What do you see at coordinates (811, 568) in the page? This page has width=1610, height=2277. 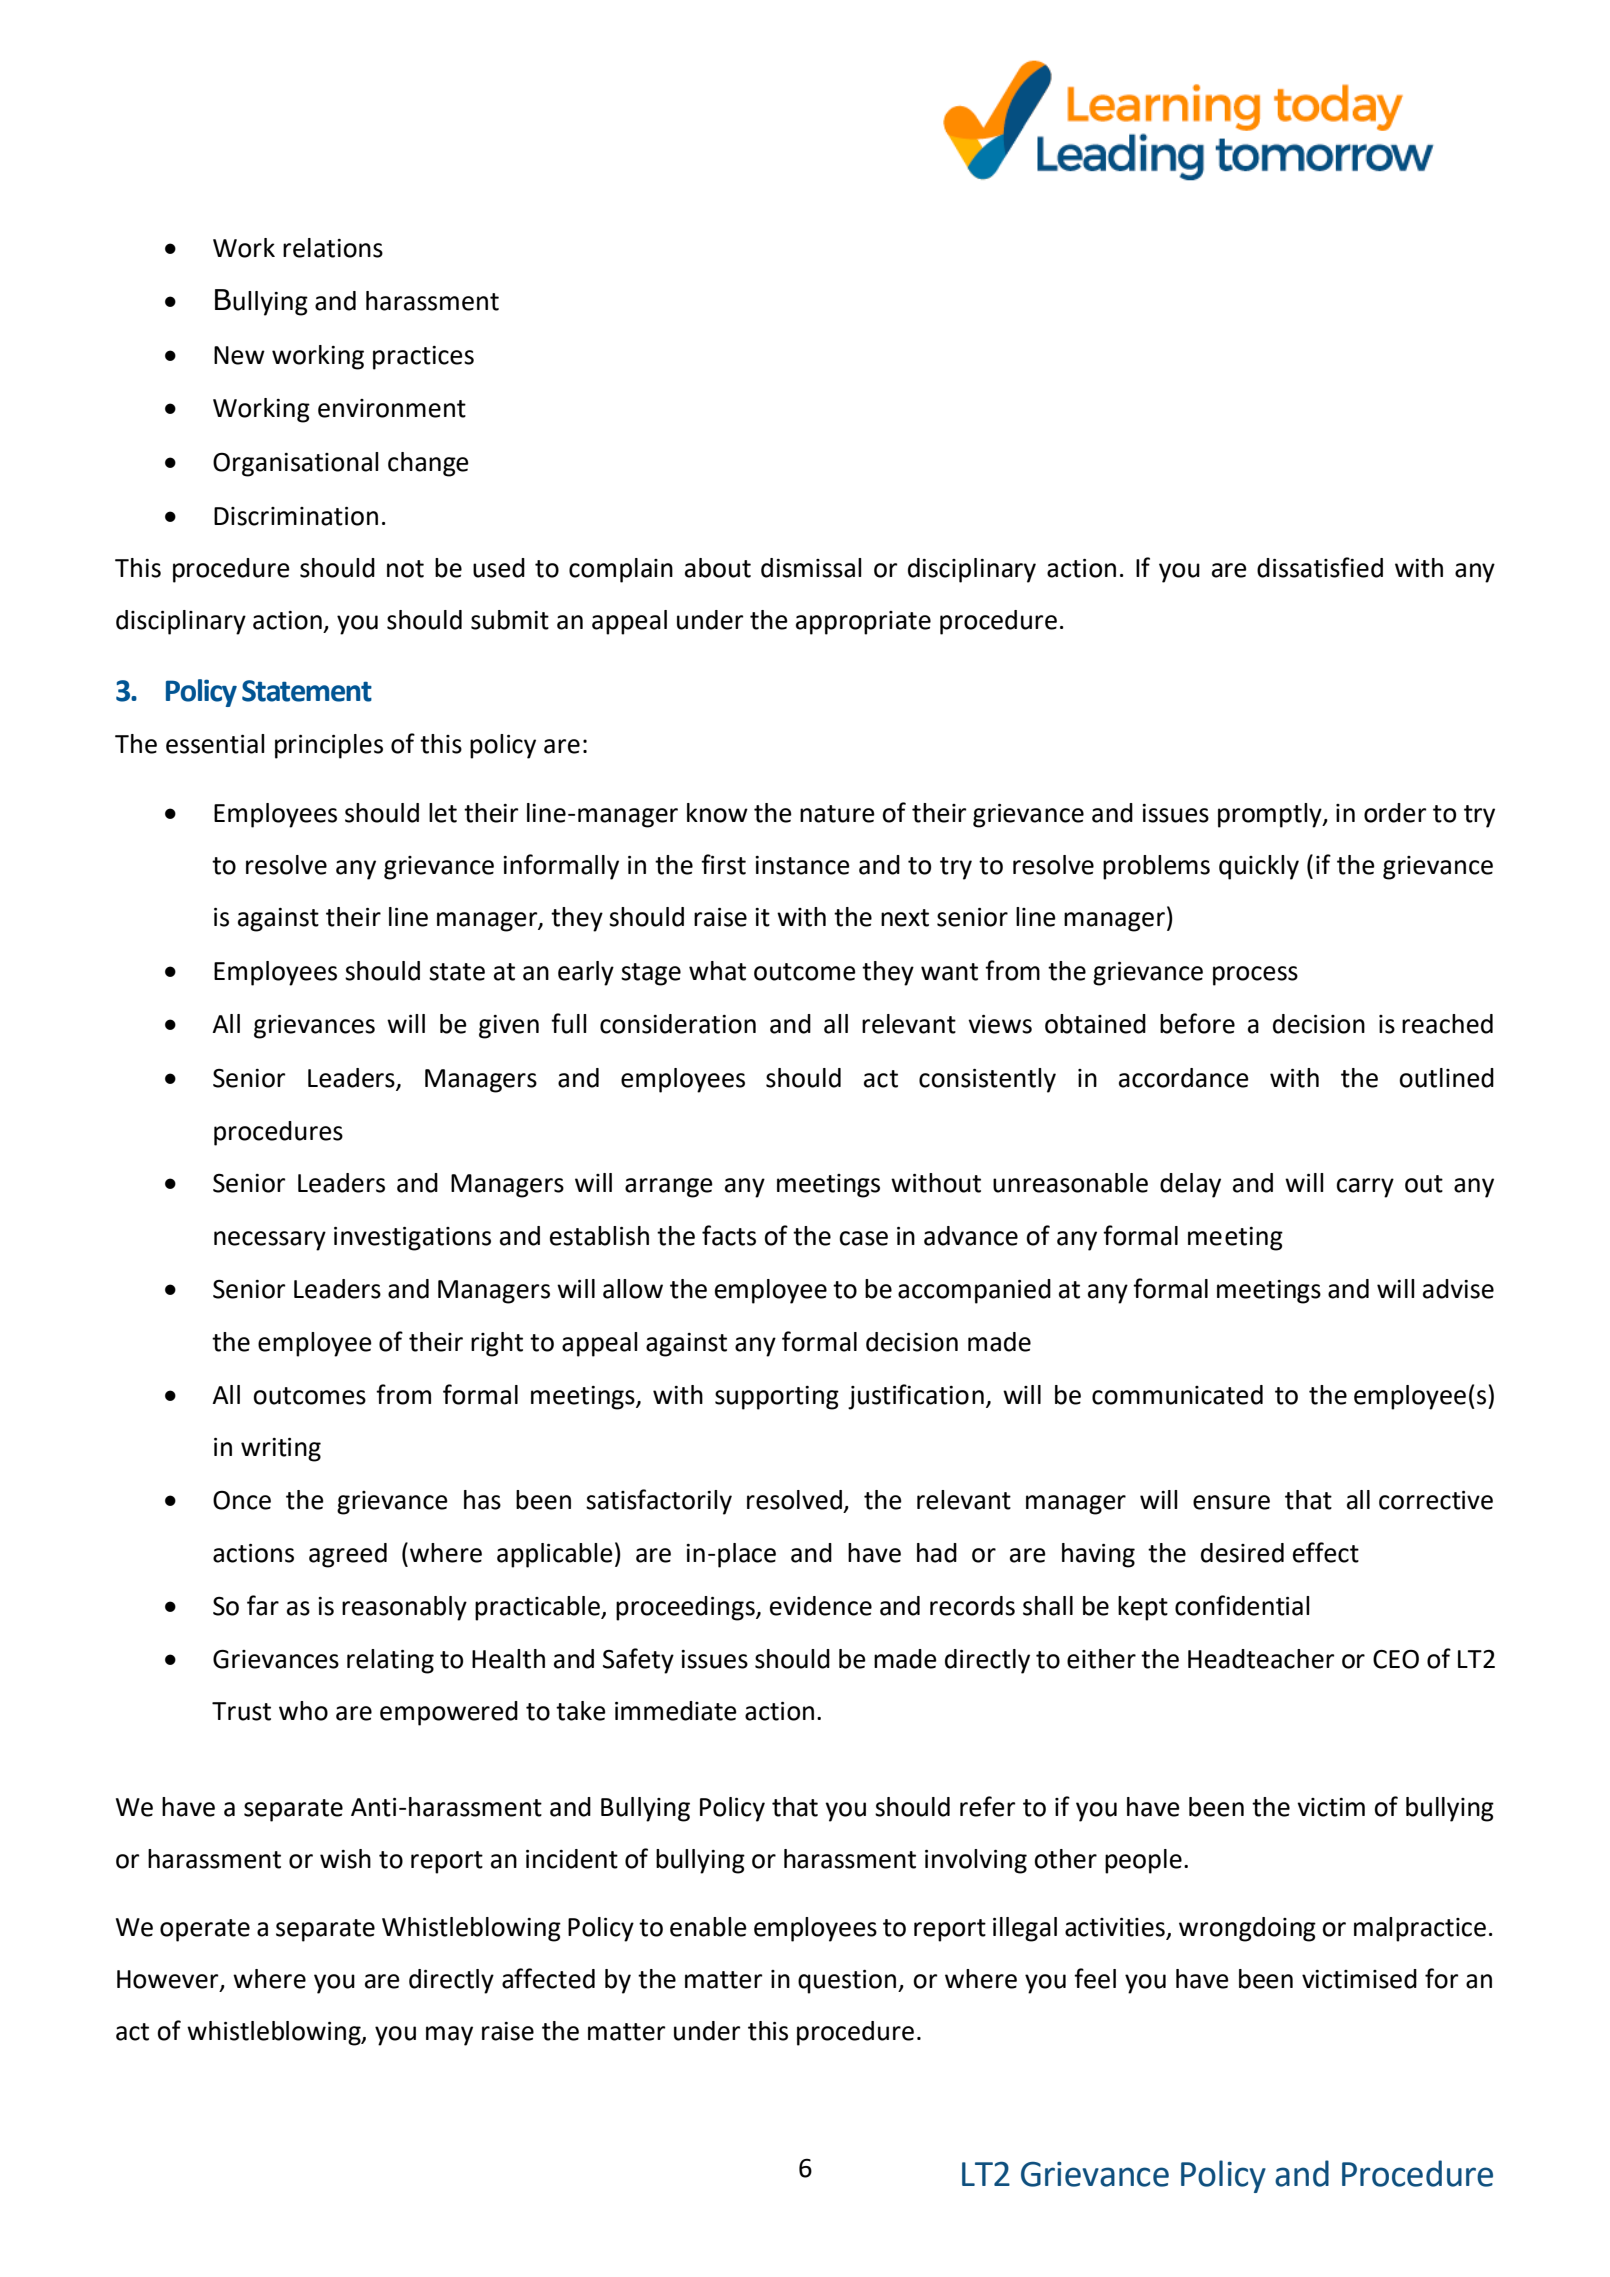 I see `dismissal` at bounding box center [811, 568].
